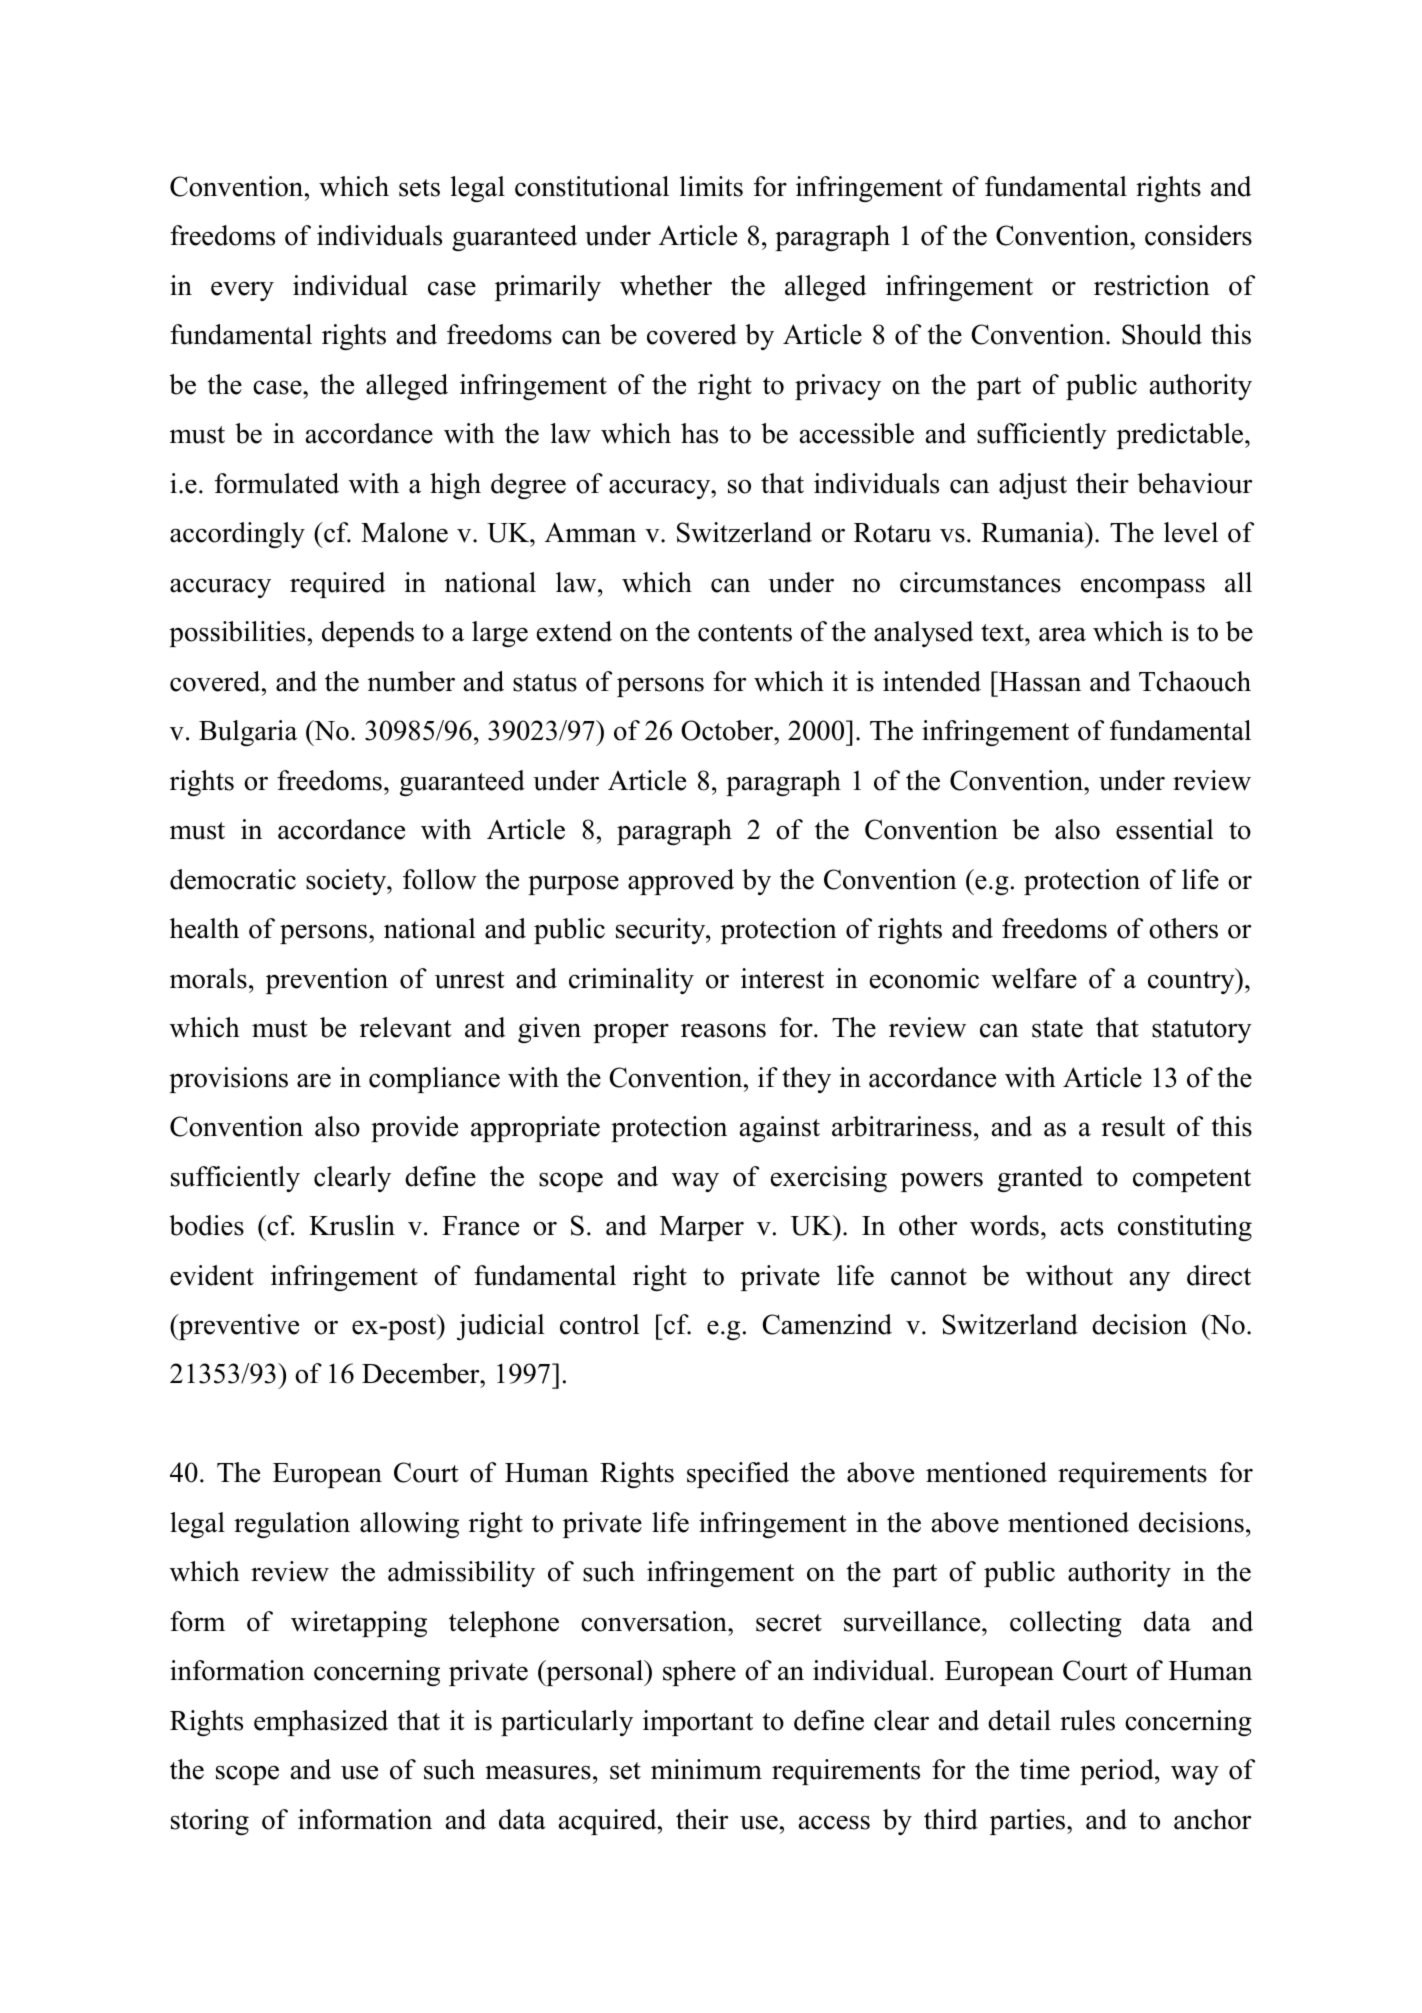 Image resolution: width=1422 pixels, height=2013 pixels. What do you see at coordinates (738, 1475) in the document?
I see `specified` at bounding box center [738, 1475].
